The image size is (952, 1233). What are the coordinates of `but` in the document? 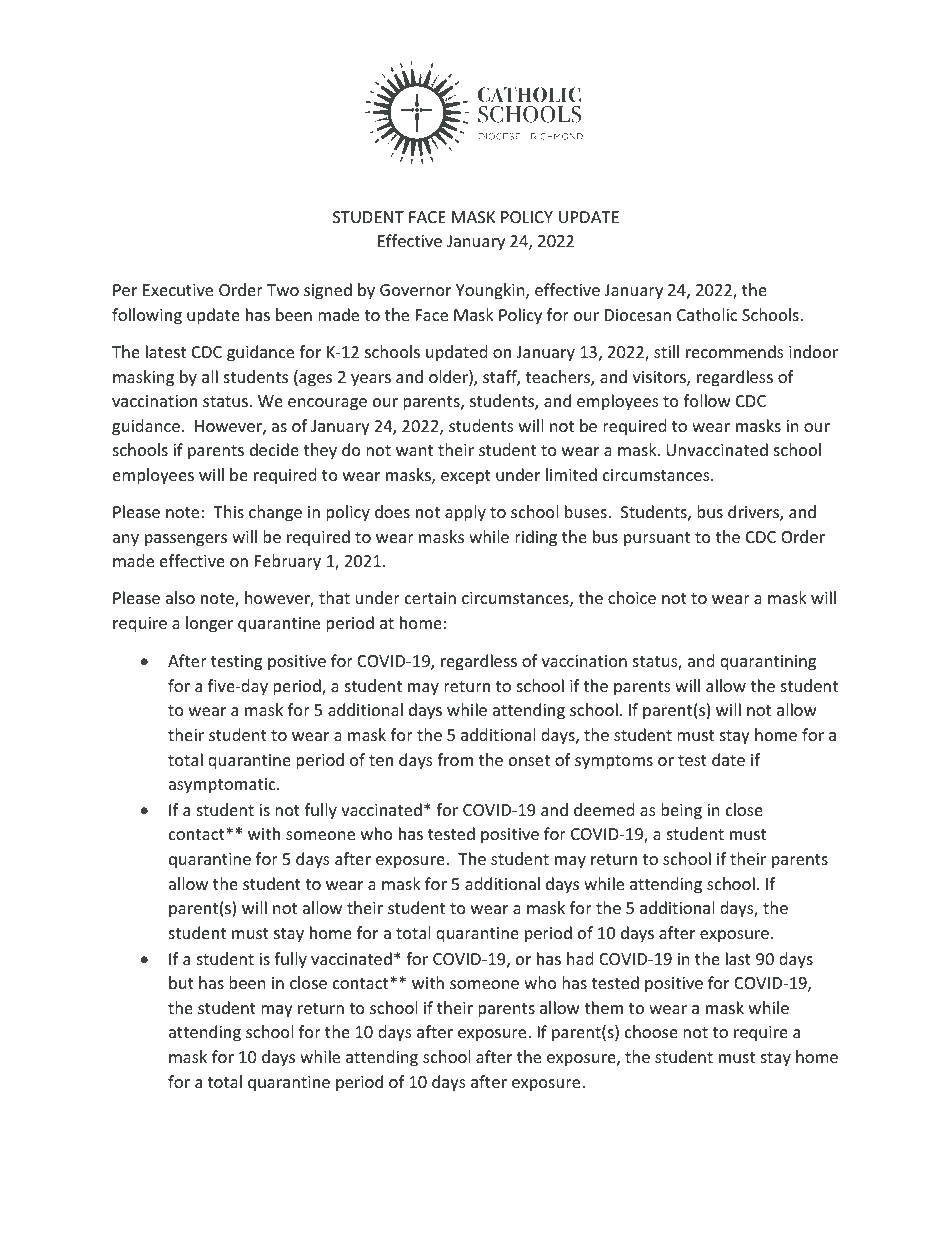 It's located at (181, 982).
